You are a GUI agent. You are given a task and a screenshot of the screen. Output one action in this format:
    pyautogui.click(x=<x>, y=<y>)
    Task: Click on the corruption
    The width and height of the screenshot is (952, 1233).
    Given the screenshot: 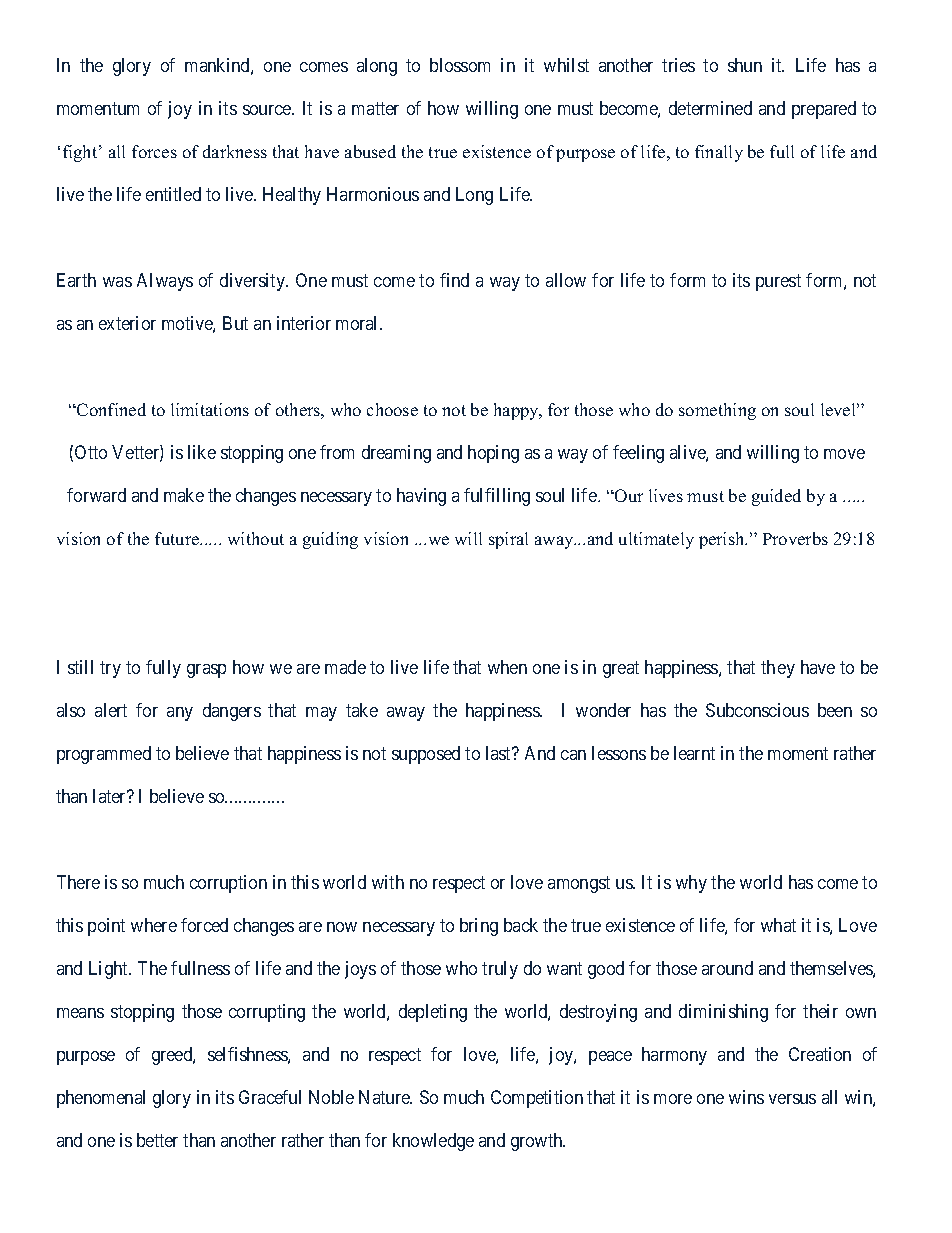 What is the action you would take?
    pyautogui.click(x=228, y=884)
